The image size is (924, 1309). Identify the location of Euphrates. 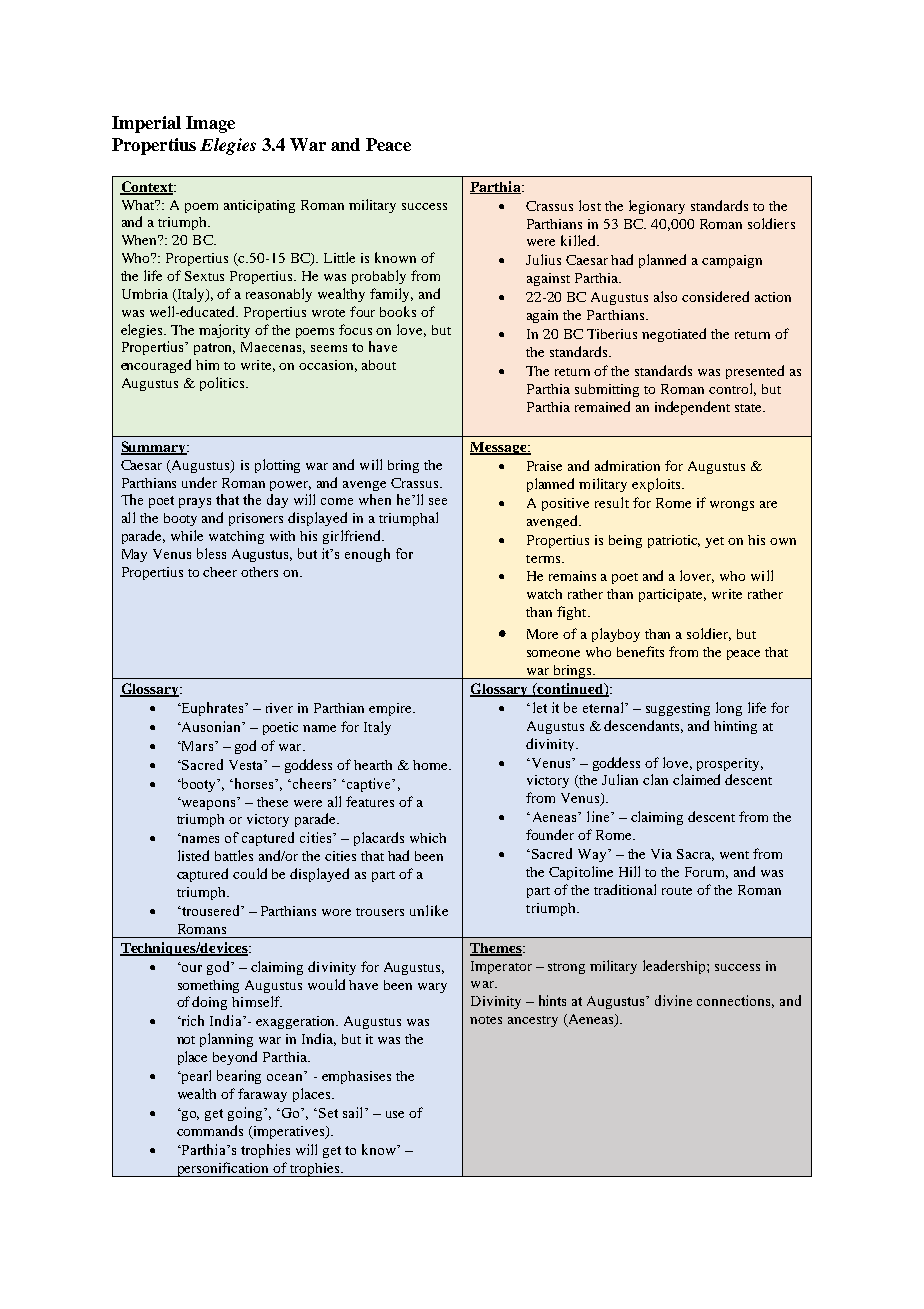
(213, 709).
